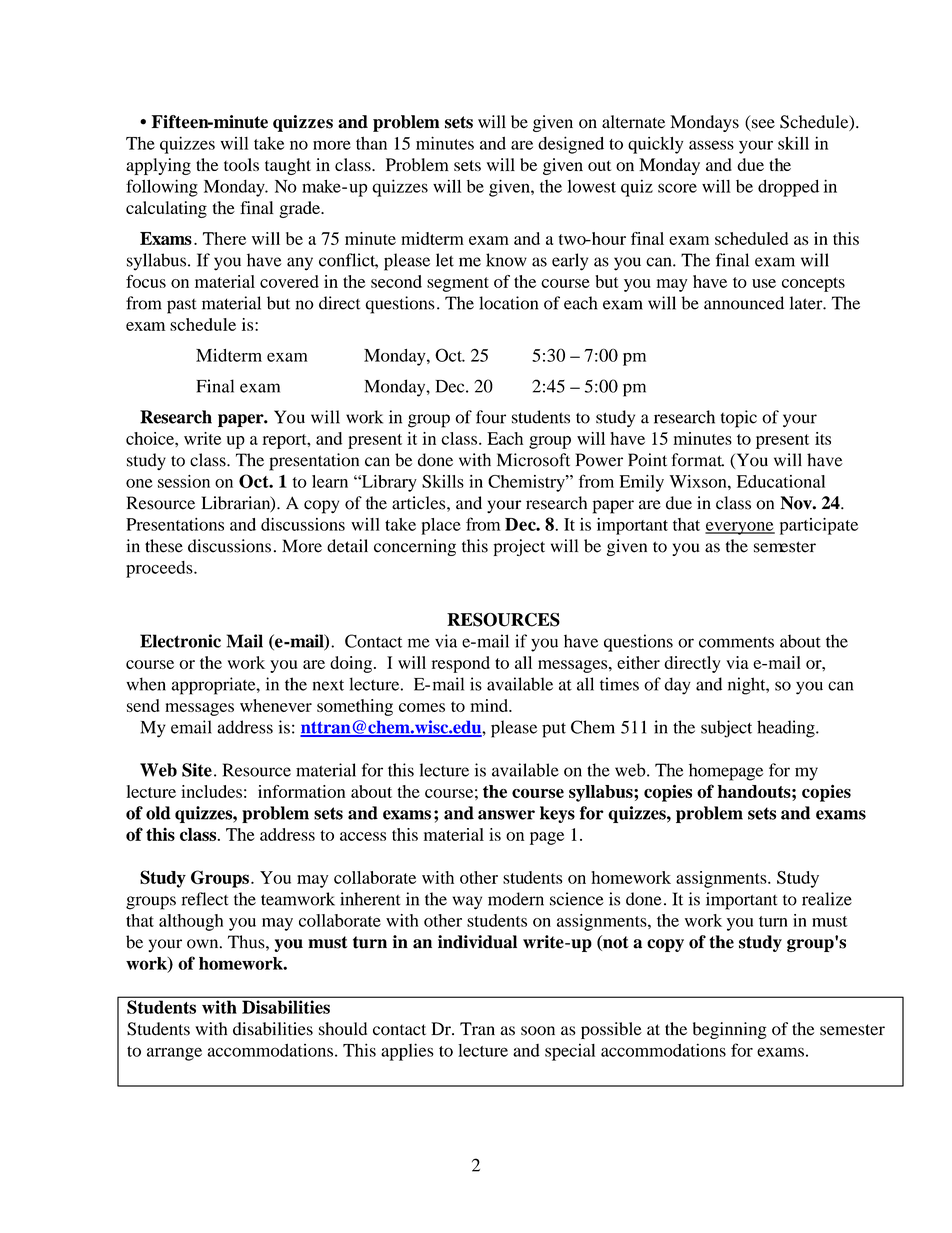  Describe the element at coordinates (744, 303) in the document. I see `announced` at that location.
